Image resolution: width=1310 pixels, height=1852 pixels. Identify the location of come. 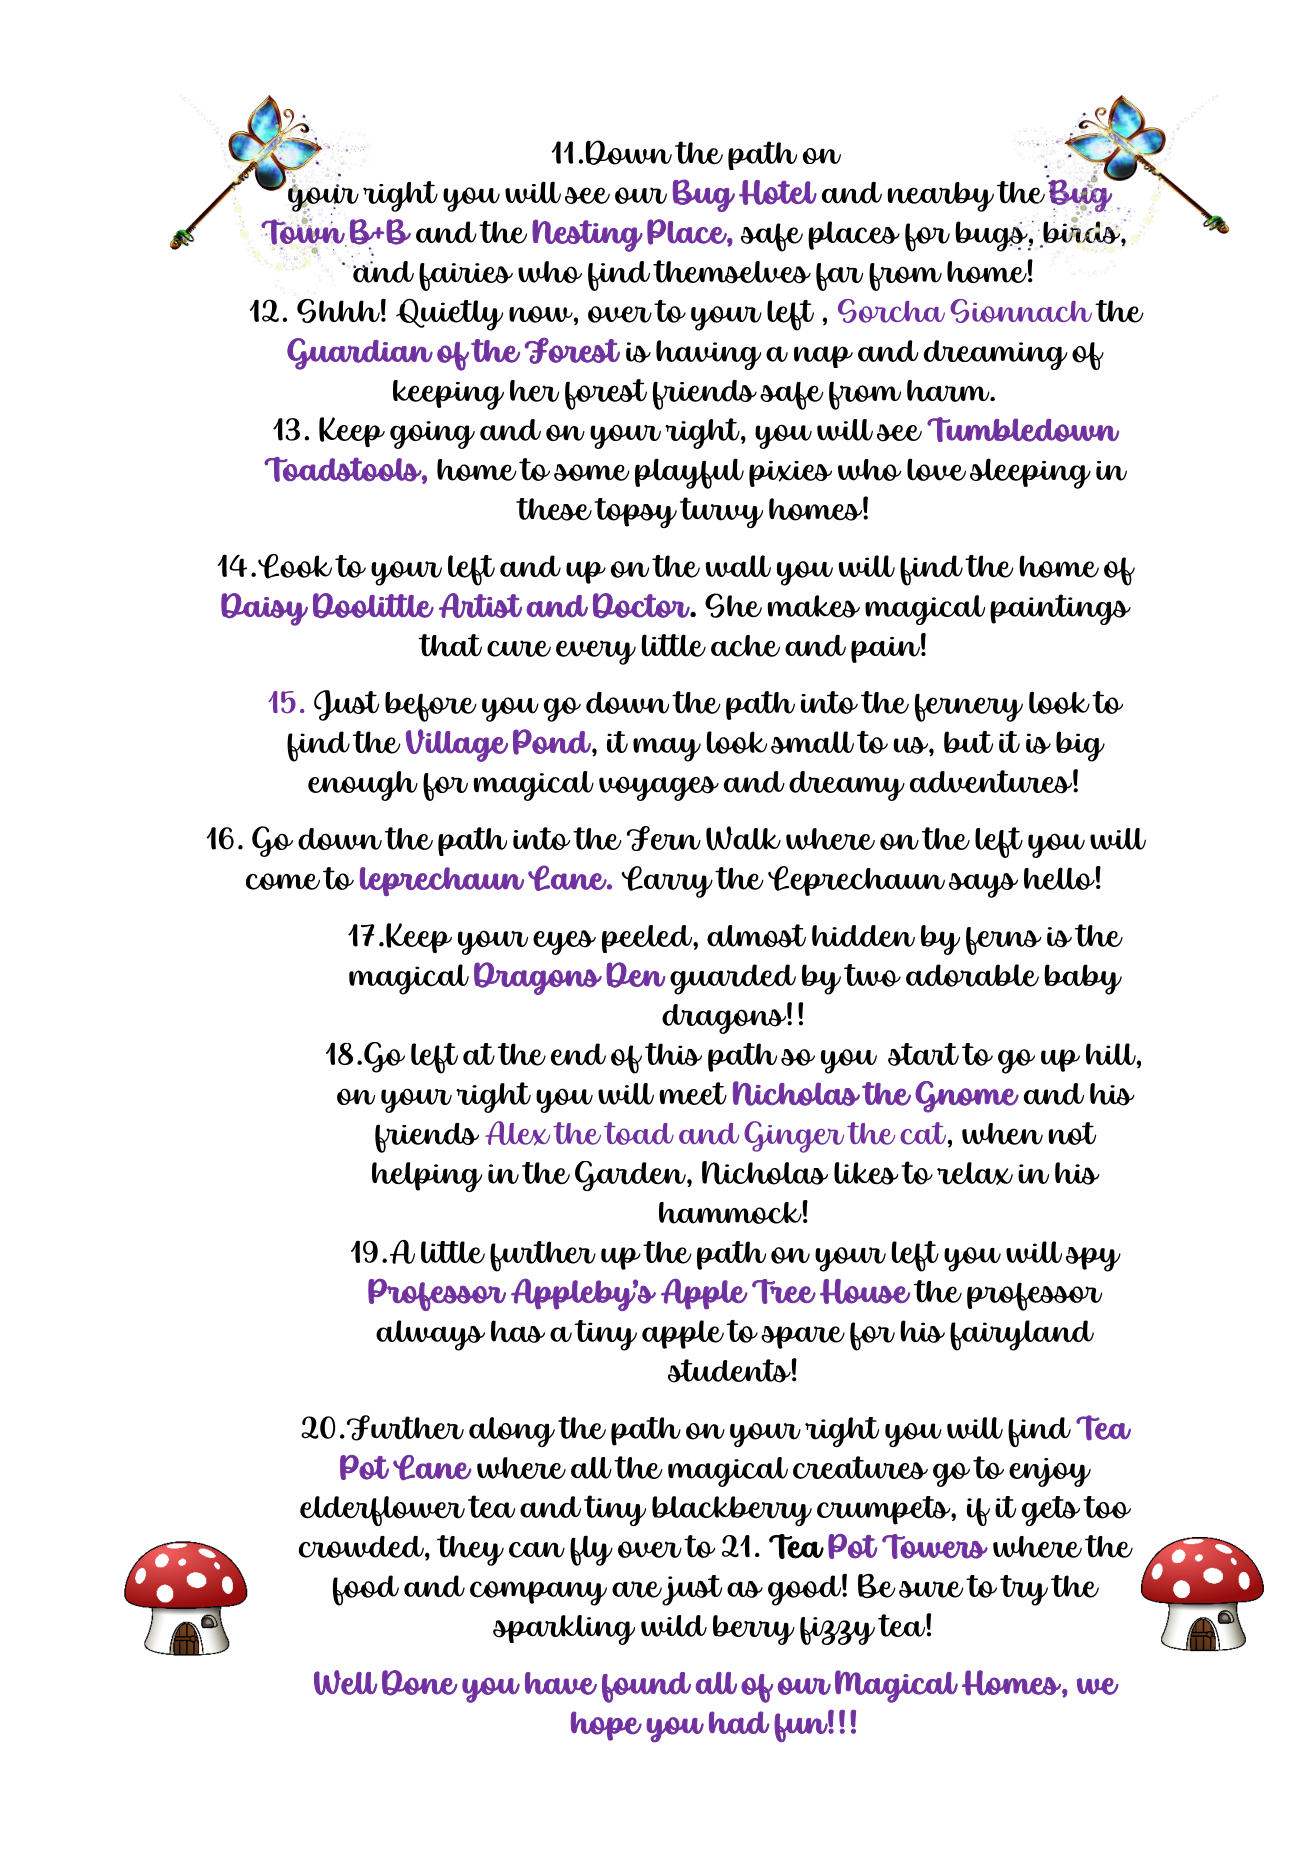
(283, 881).
